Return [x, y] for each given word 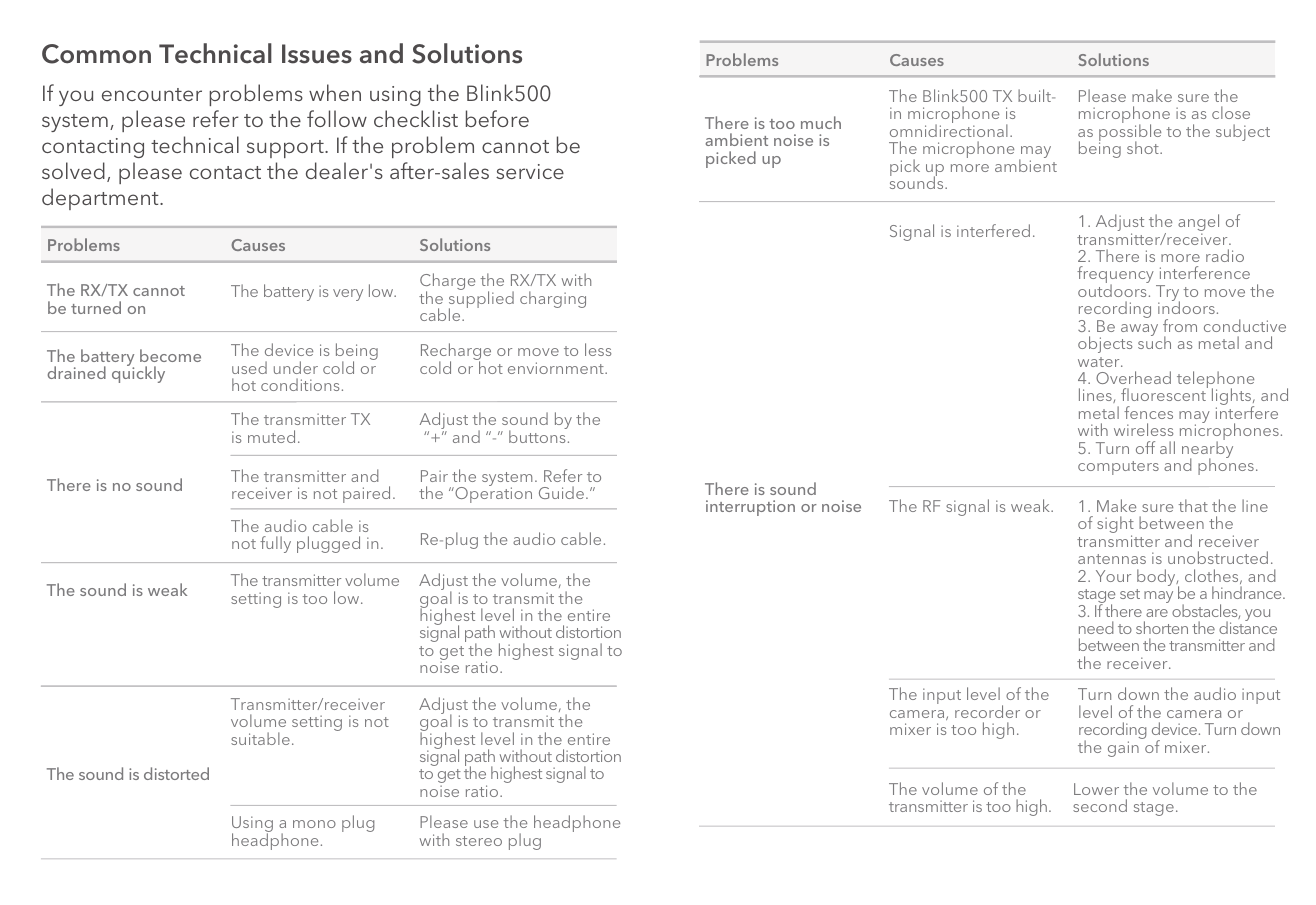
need [1096, 627]
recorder [987, 711]
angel [1198, 224]
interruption [750, 508]
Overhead [1133, 377]
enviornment [557, 368]
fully [275, 544]
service [530, 171]
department [101, 199]
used [249, 367]
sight [1115, 526]
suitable [260, 738]
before [497, 118]
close [1231, 112]
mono [314, 824]
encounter [152, 94]
